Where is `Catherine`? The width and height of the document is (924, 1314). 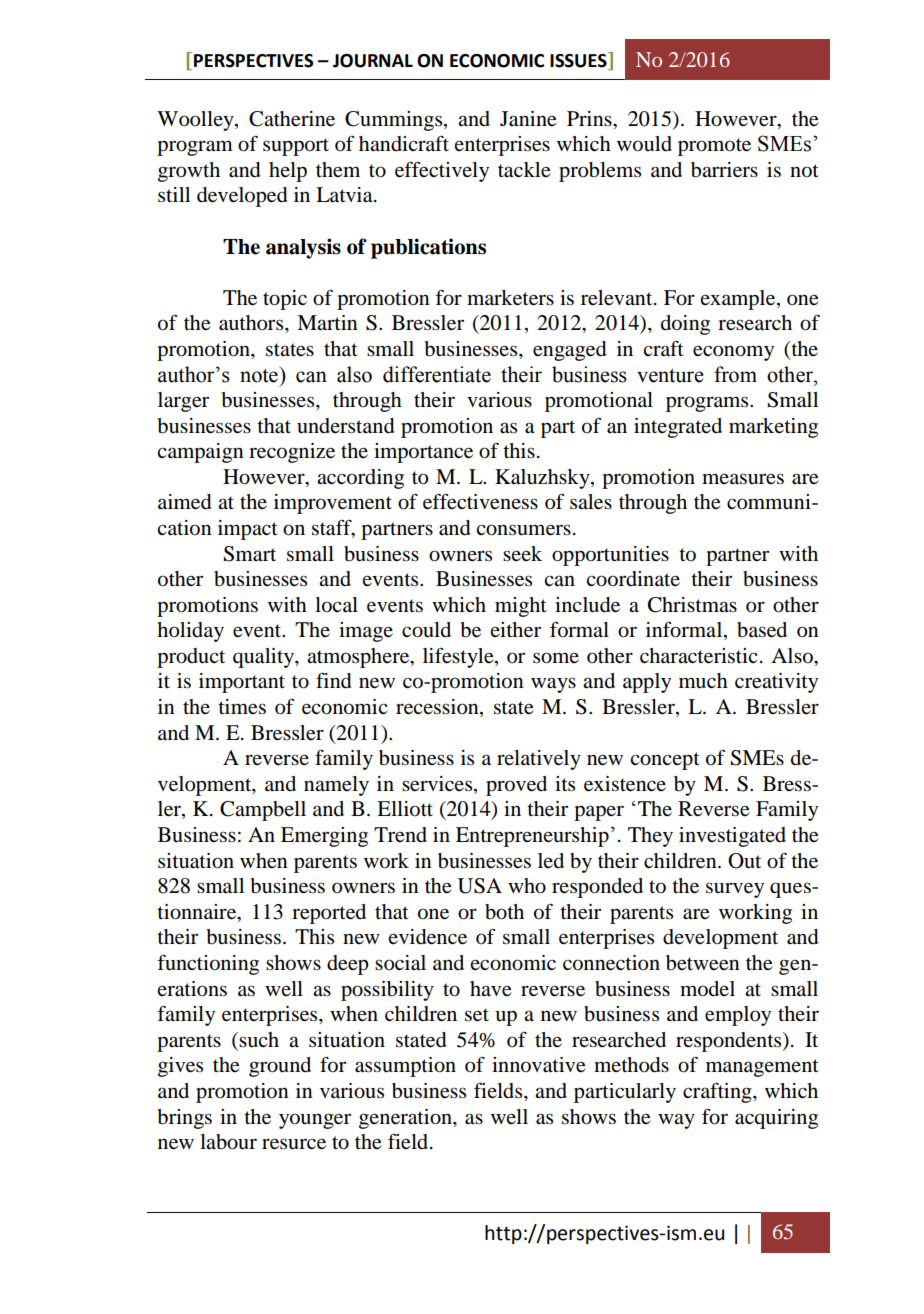
Catherine is located at coordinates (292, 119).
